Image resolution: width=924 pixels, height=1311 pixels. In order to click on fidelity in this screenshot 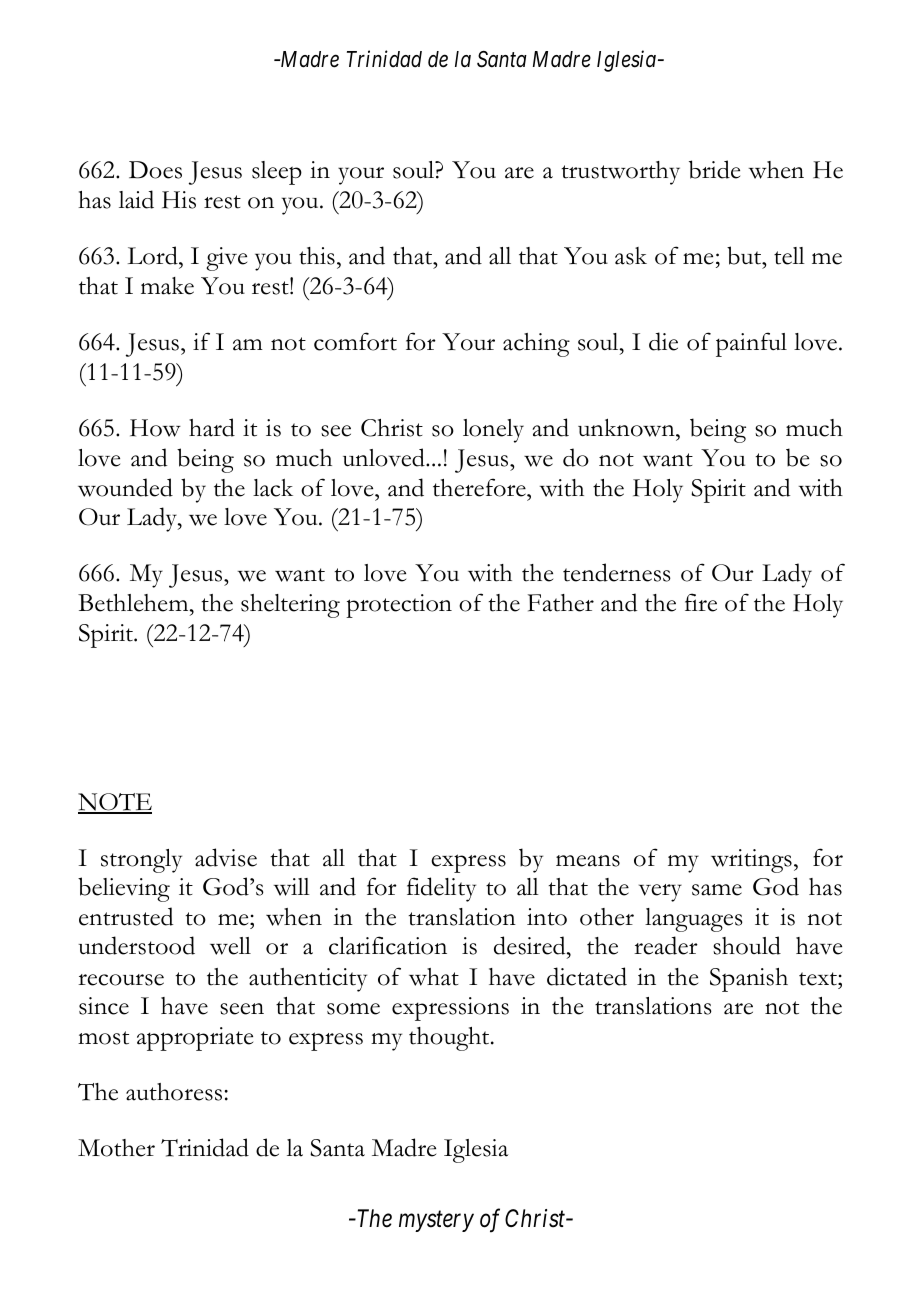, I will do `click(441, 889)`.
